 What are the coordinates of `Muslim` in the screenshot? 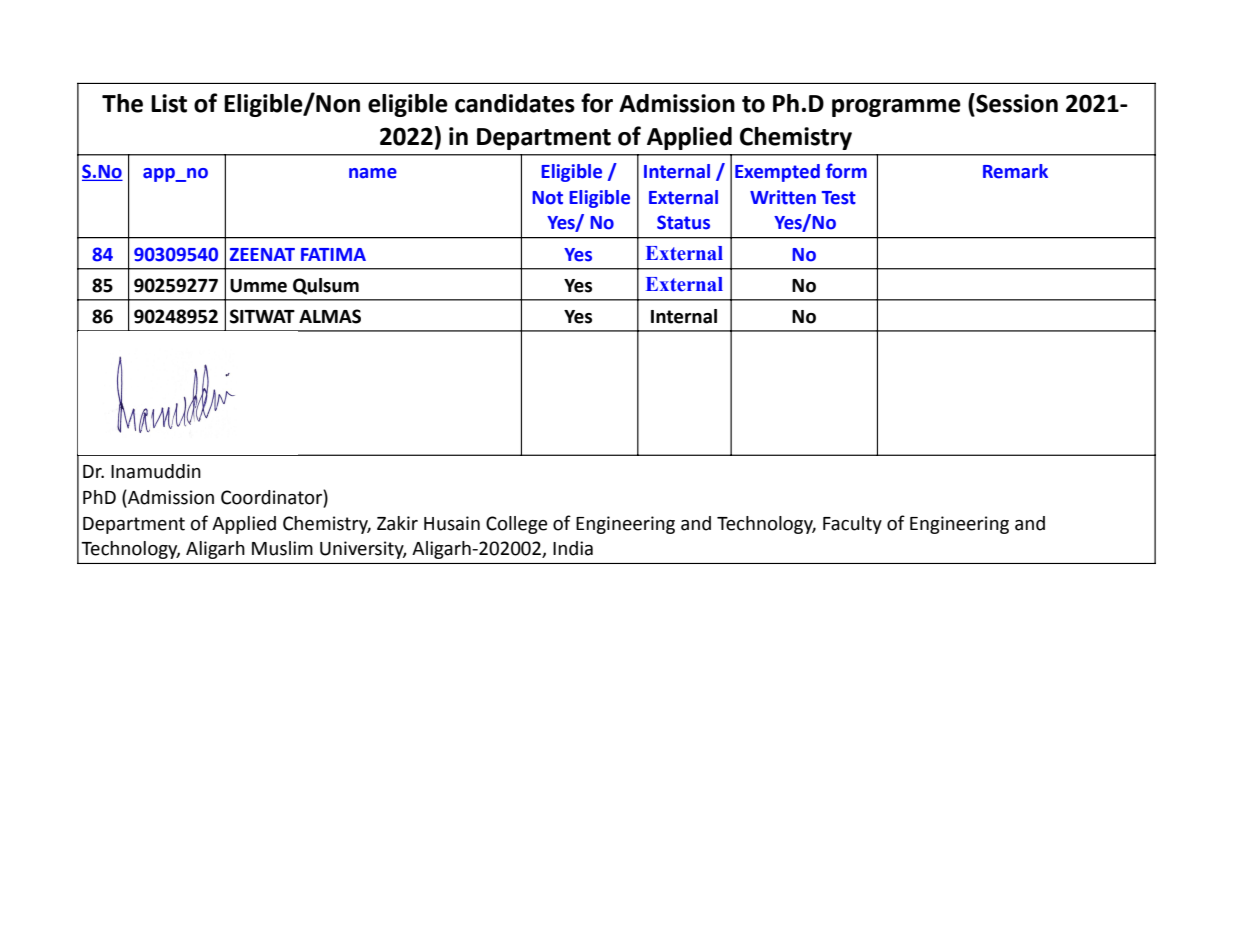 It's located at (282, 548).
